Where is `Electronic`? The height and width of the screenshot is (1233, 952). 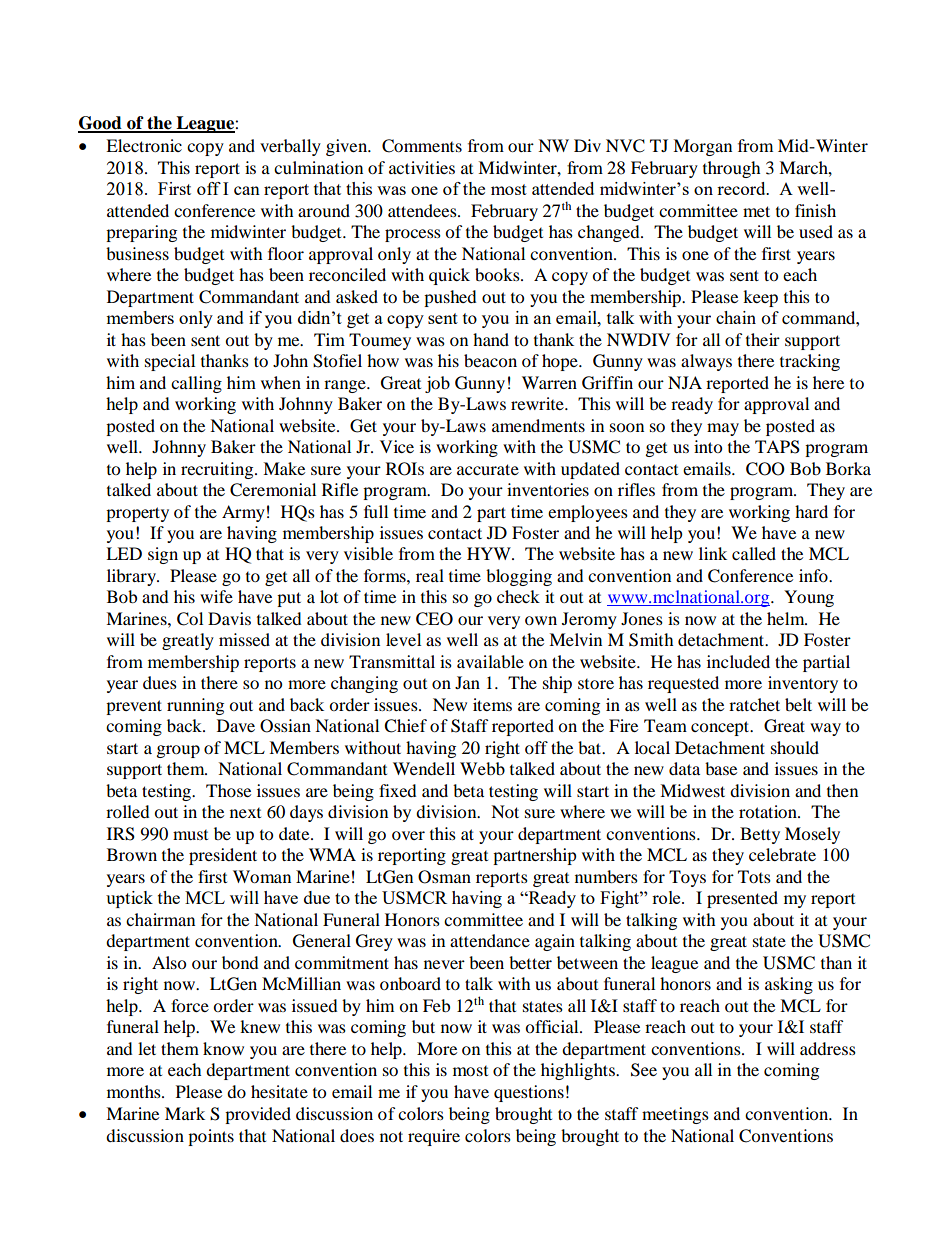
Electronic is located at coordinates (144, 145).
